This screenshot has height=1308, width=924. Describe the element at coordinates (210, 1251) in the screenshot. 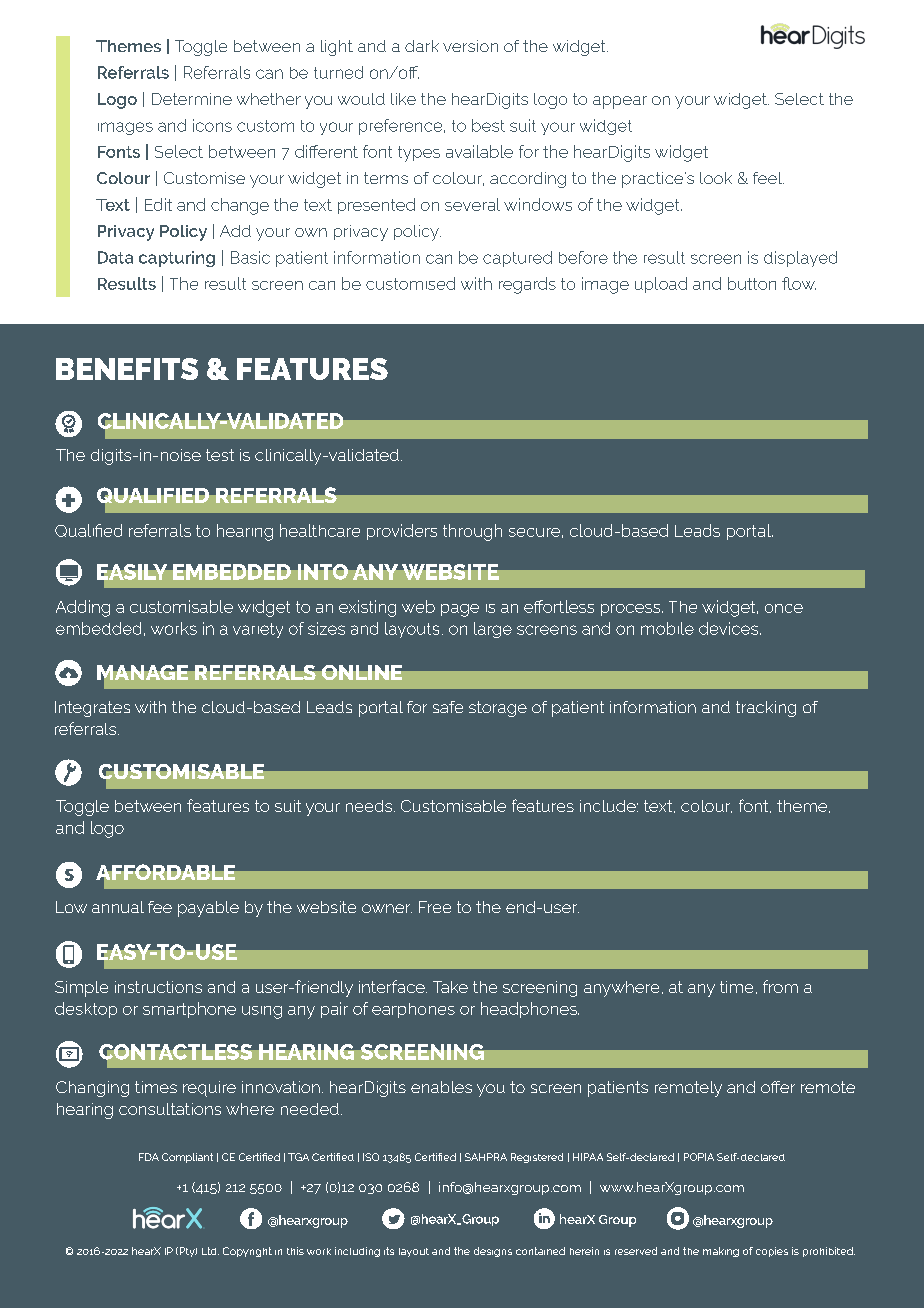

I see `Ltd` at that location.
